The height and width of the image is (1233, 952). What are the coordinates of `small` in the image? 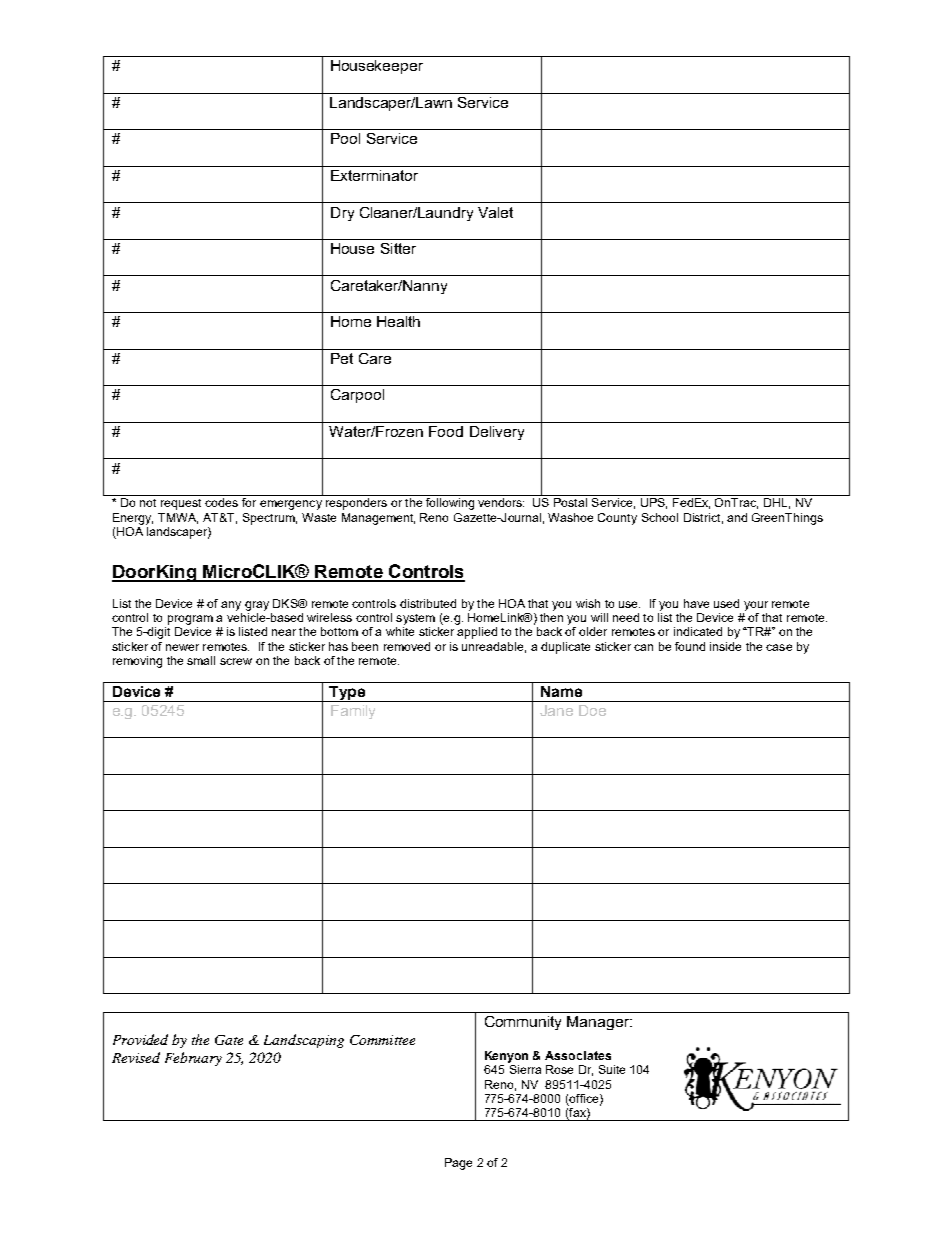 It's located at (201, 660).
